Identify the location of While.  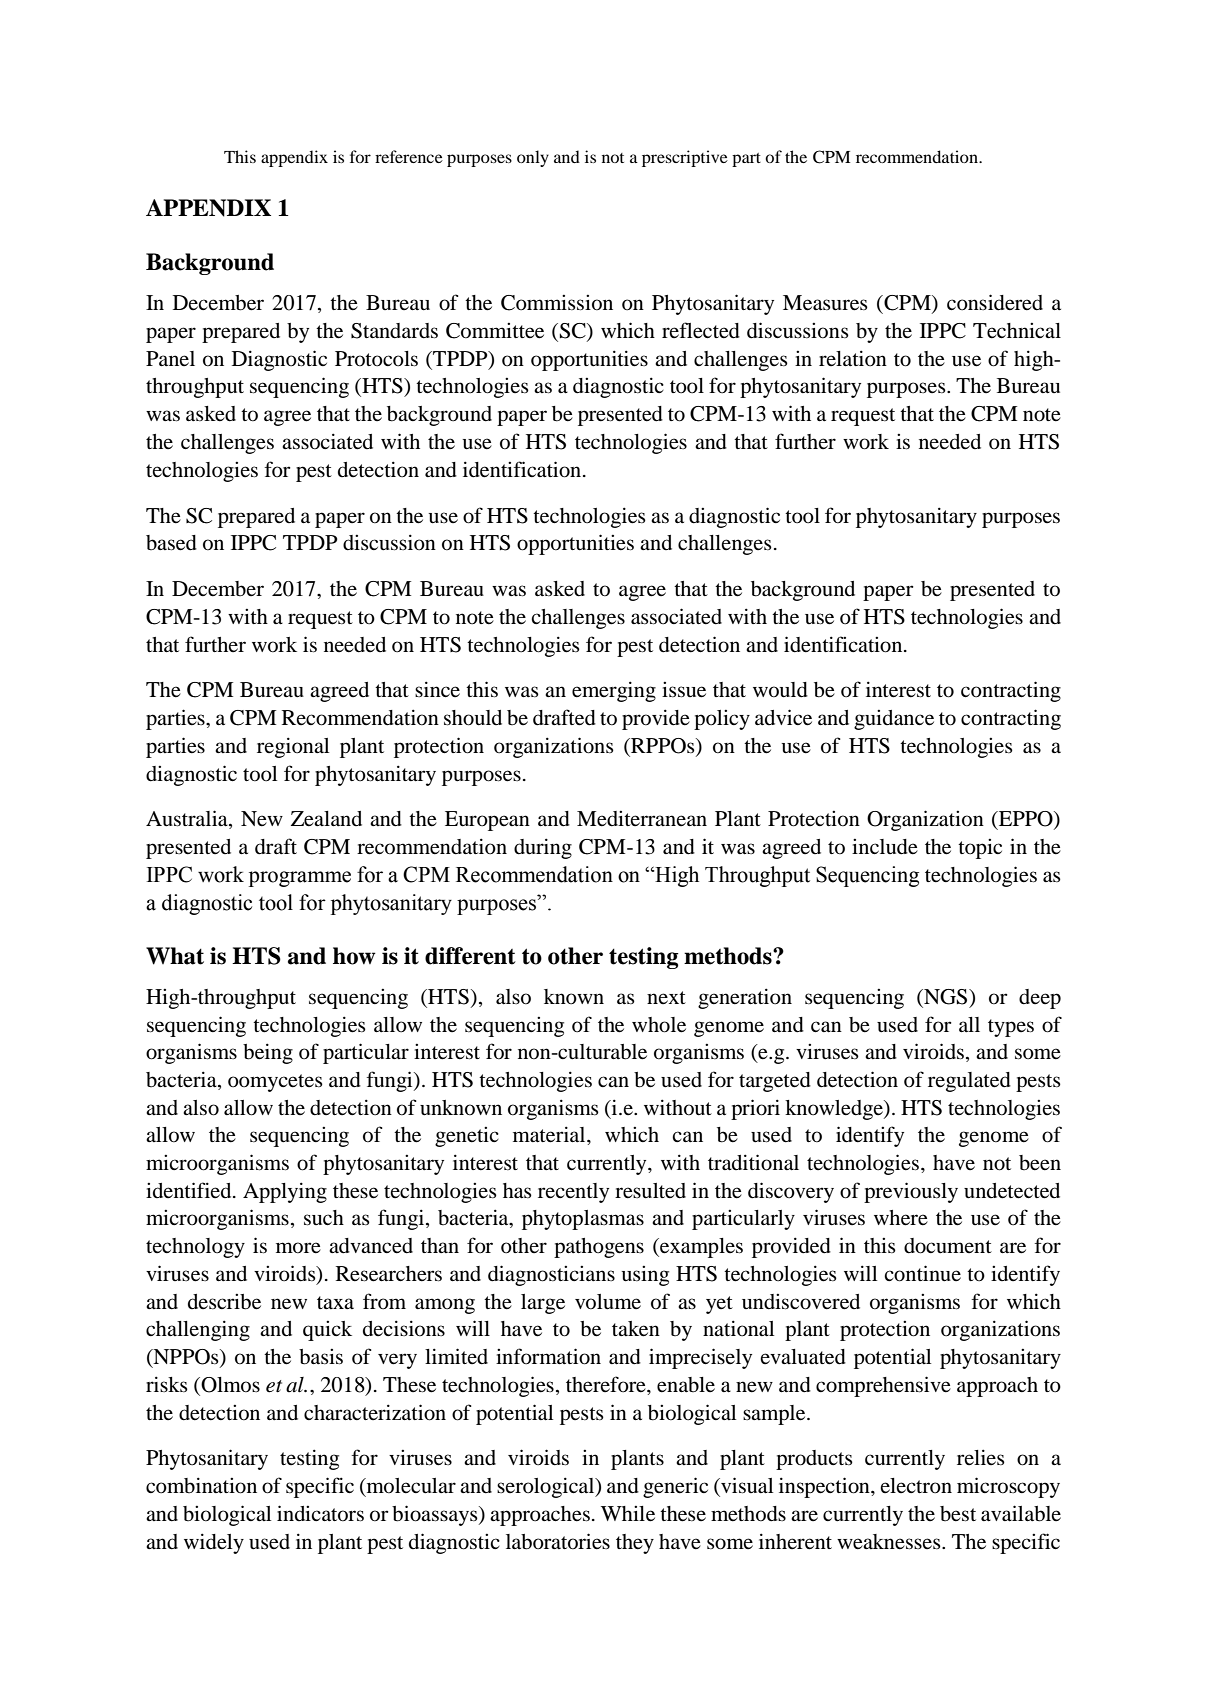
(628, 1514).
